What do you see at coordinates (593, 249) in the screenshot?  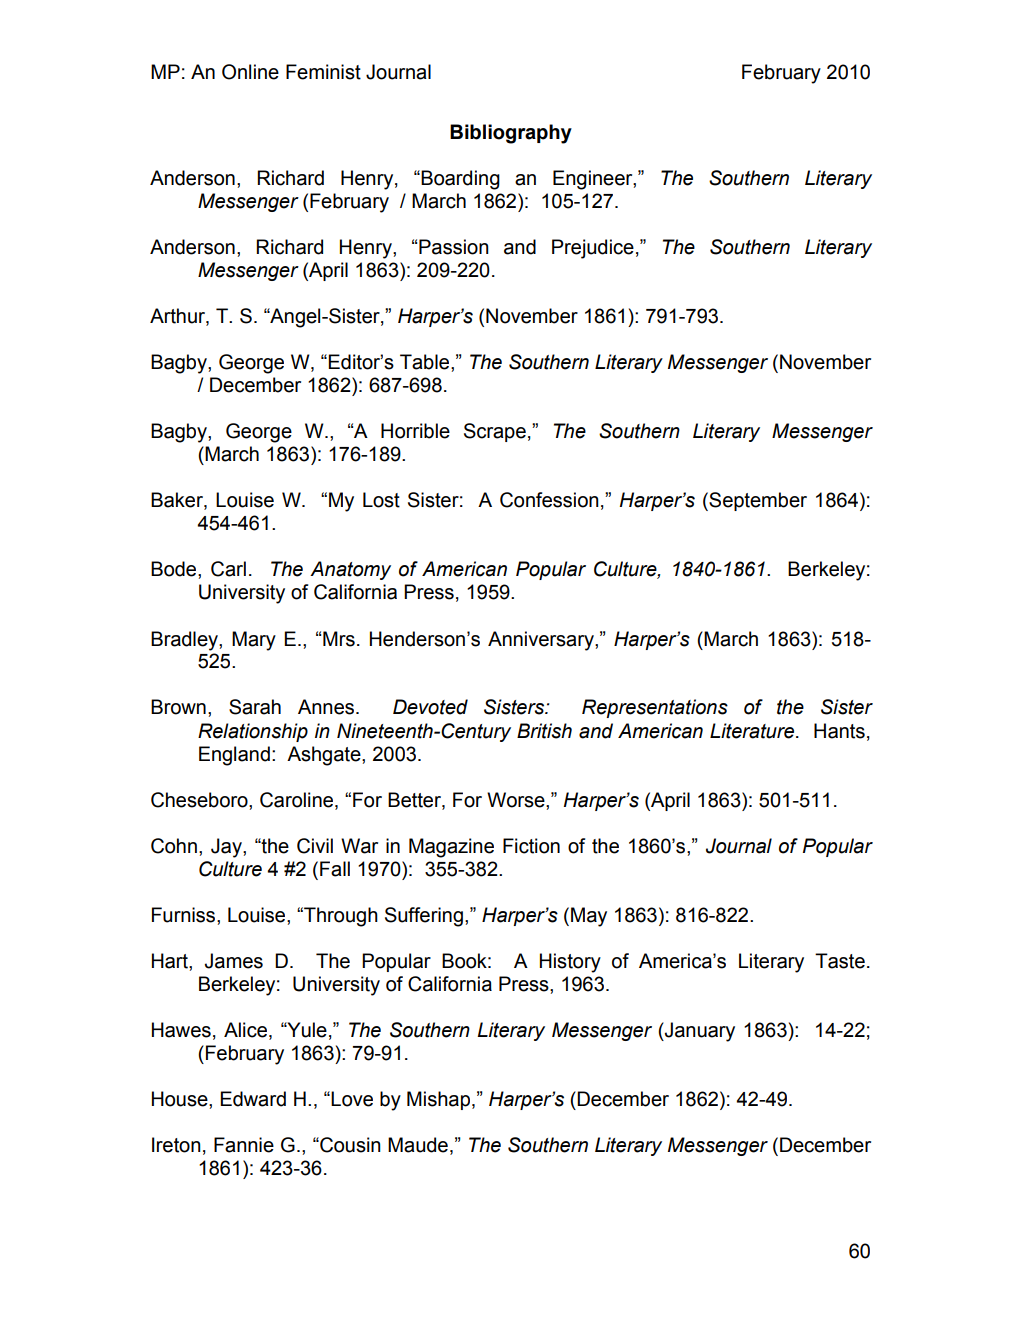 I see `Prejudice` at bounding box center [593, 249].
